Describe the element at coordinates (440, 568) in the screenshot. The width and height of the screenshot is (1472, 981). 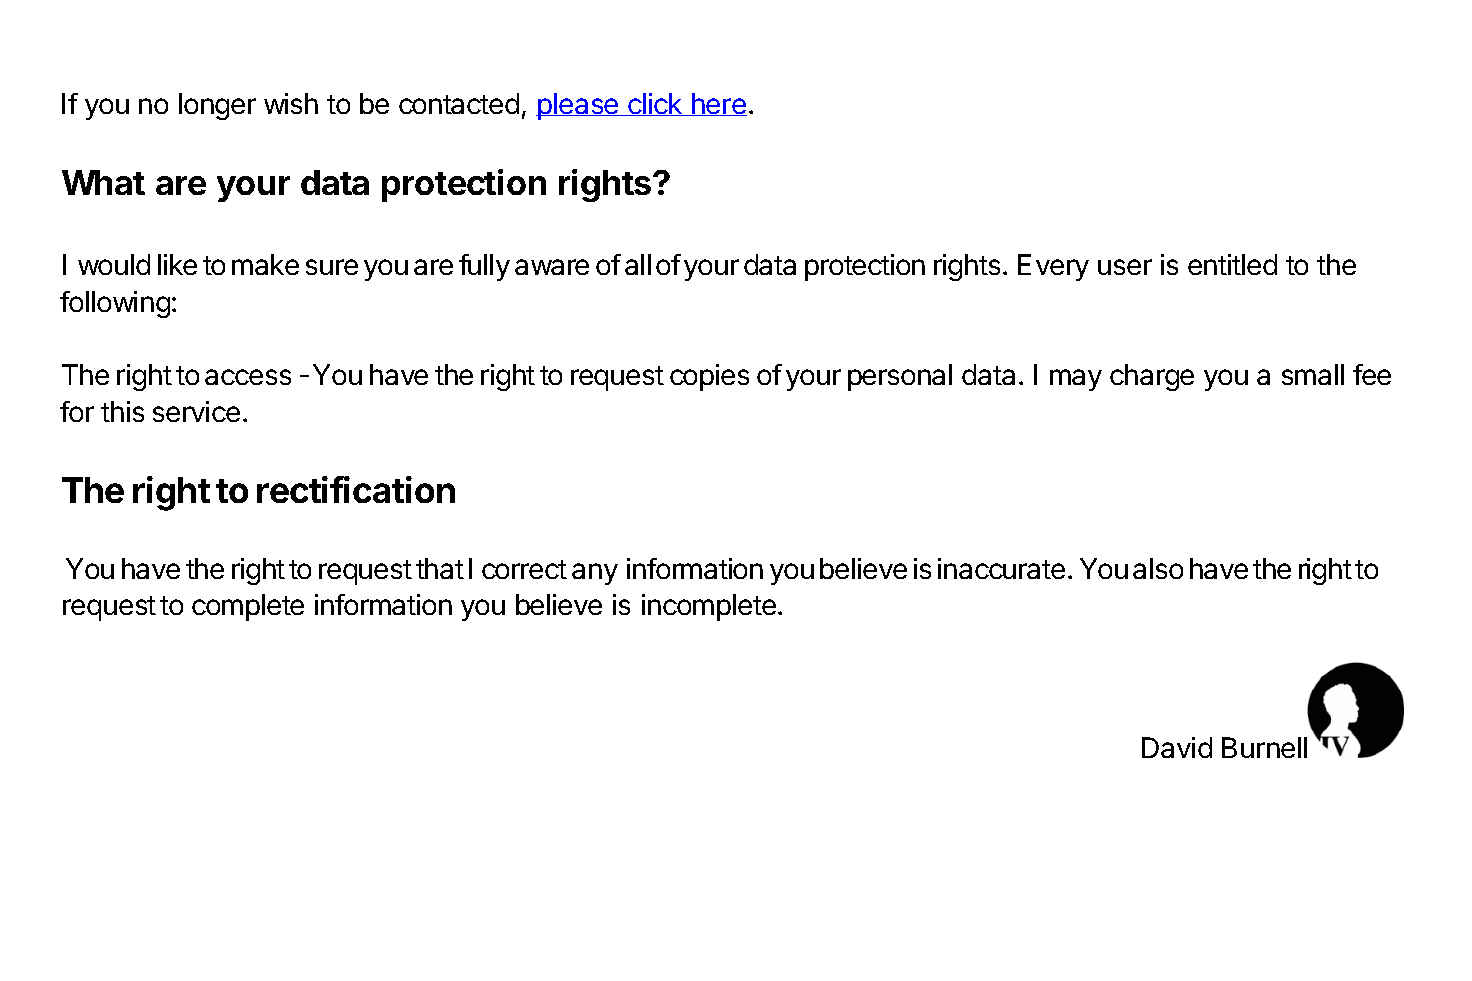
I see `that` at that location.
